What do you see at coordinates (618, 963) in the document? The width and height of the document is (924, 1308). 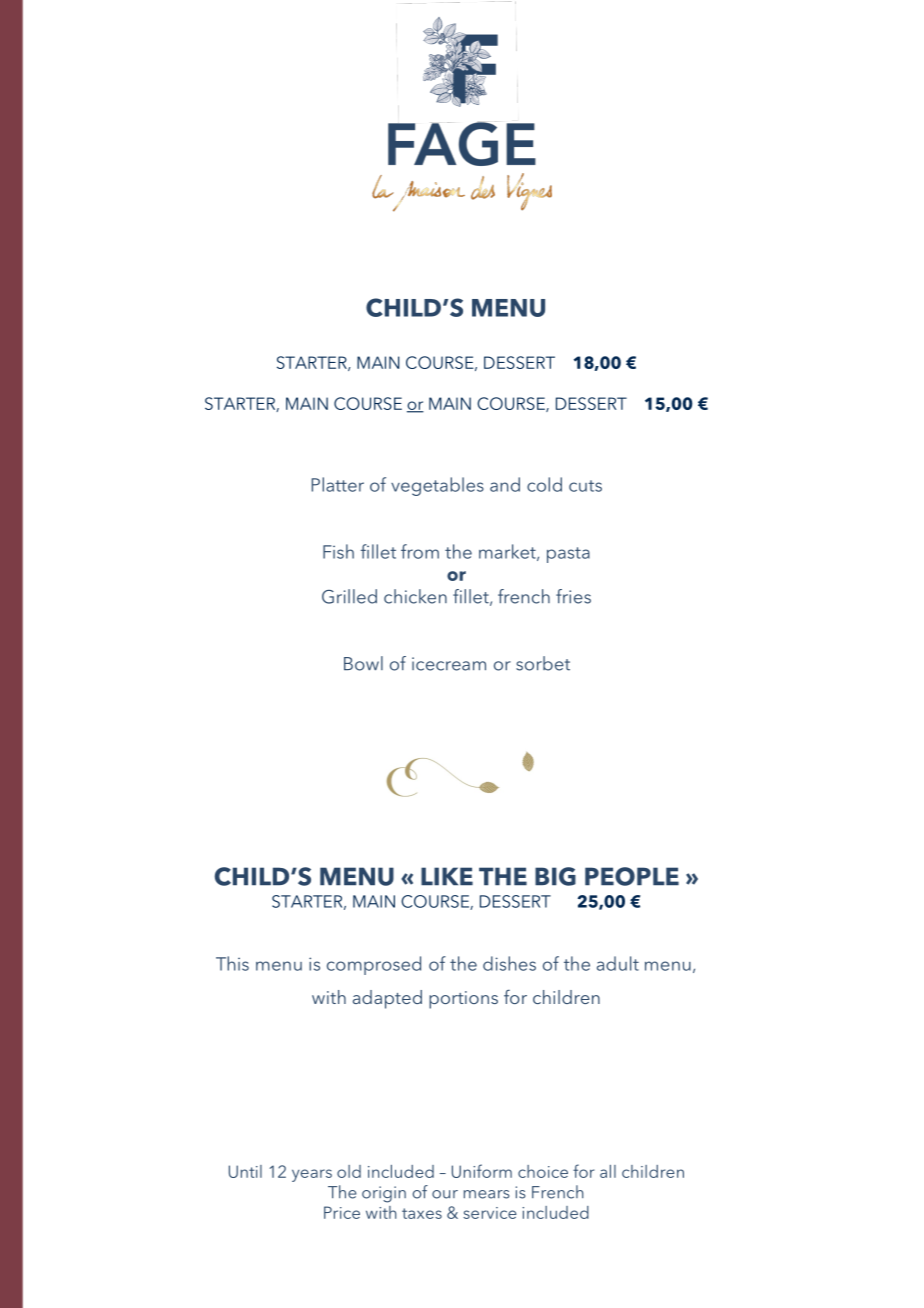 I see `adult` at bounding box center [618, 963].
